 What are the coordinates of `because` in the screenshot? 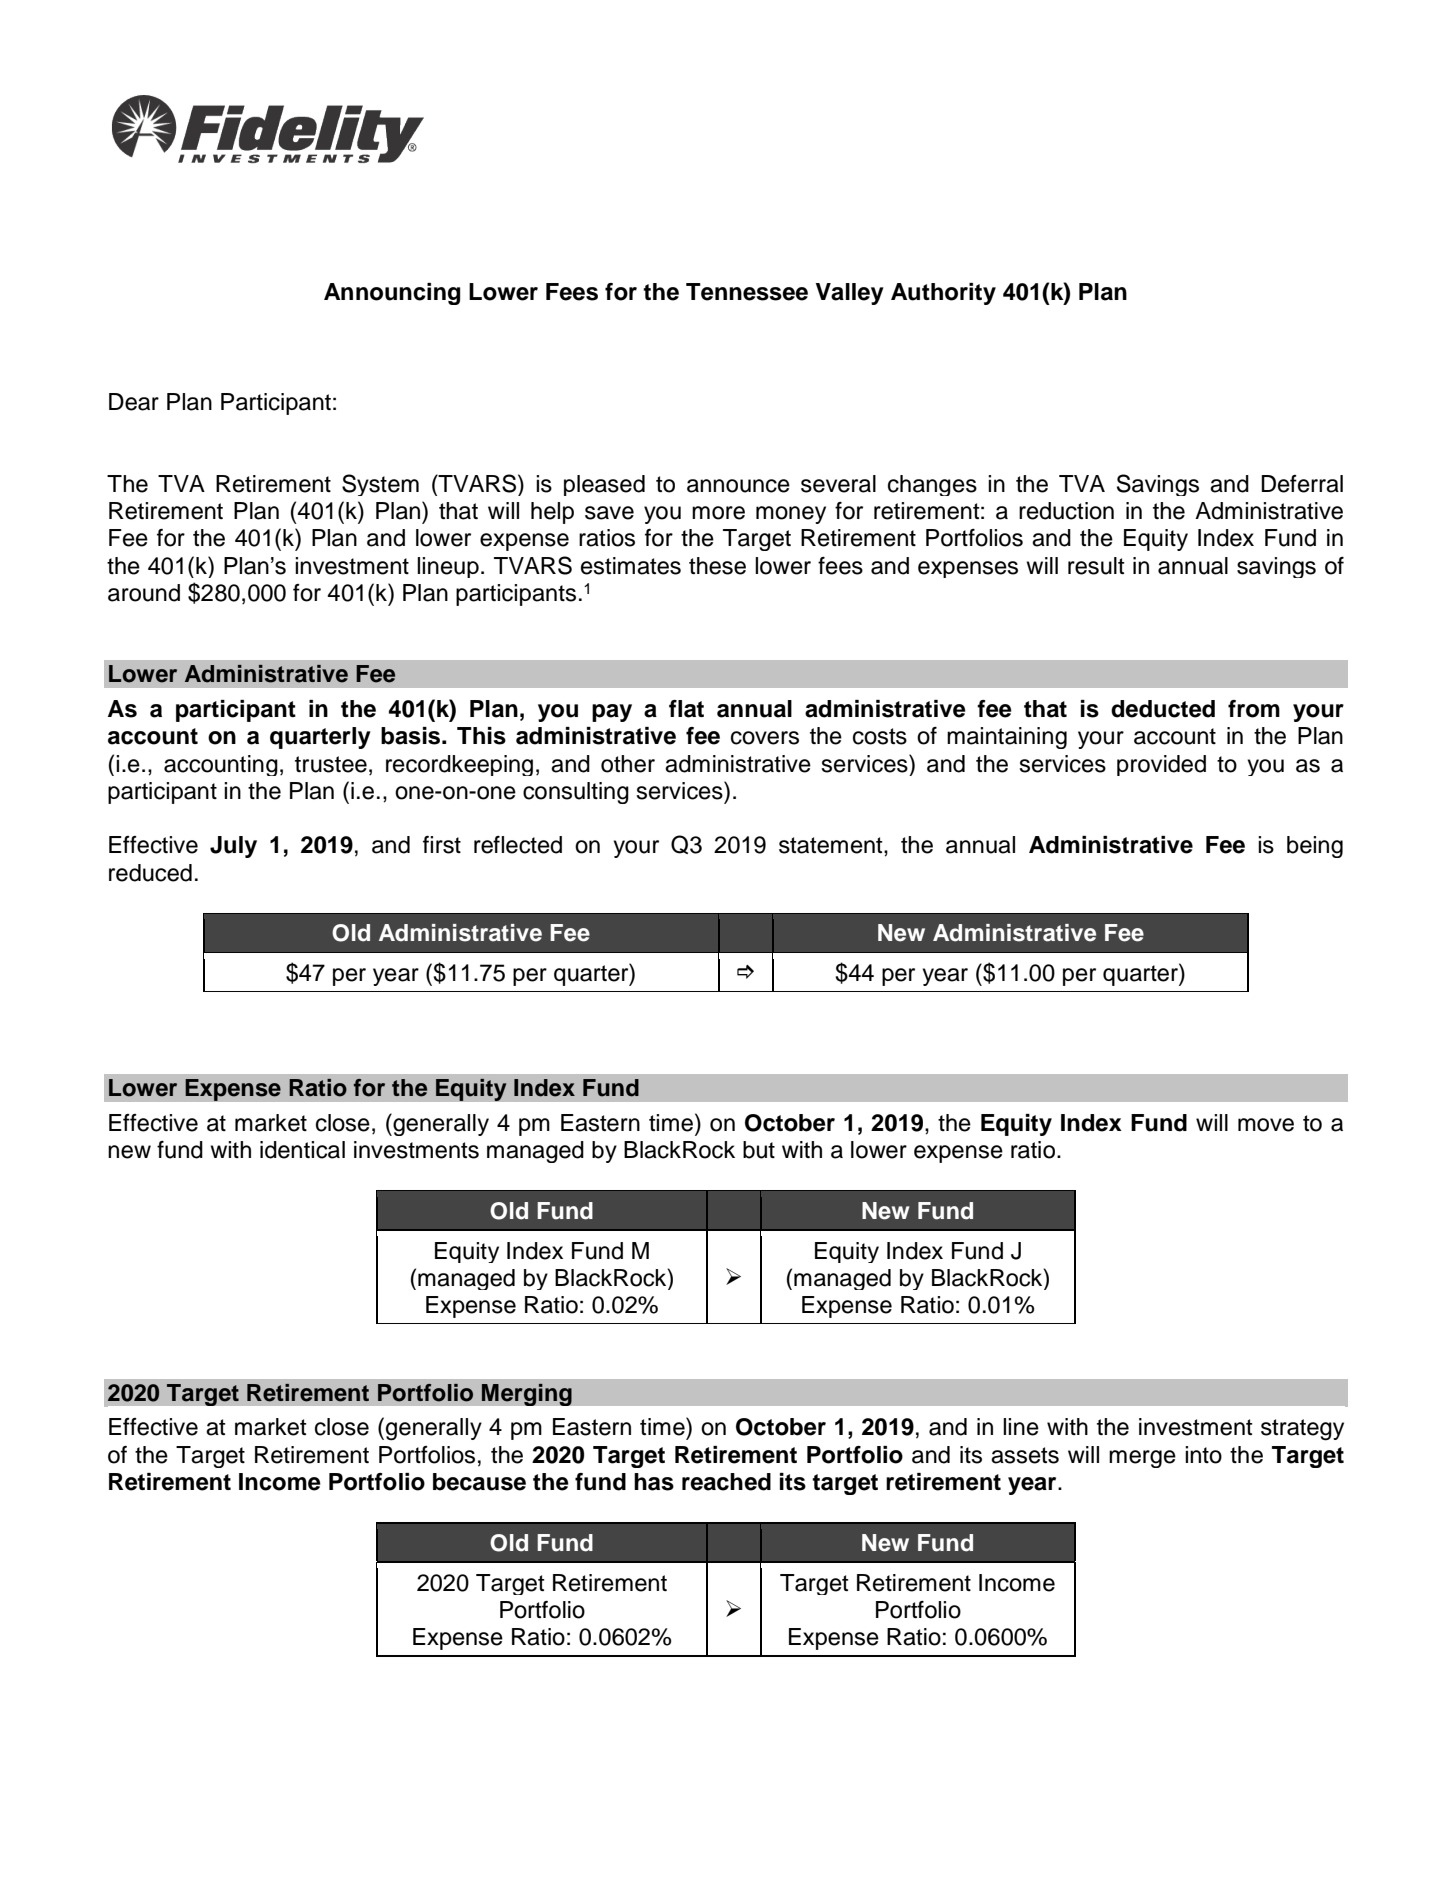 It's located at (479, 1482).
